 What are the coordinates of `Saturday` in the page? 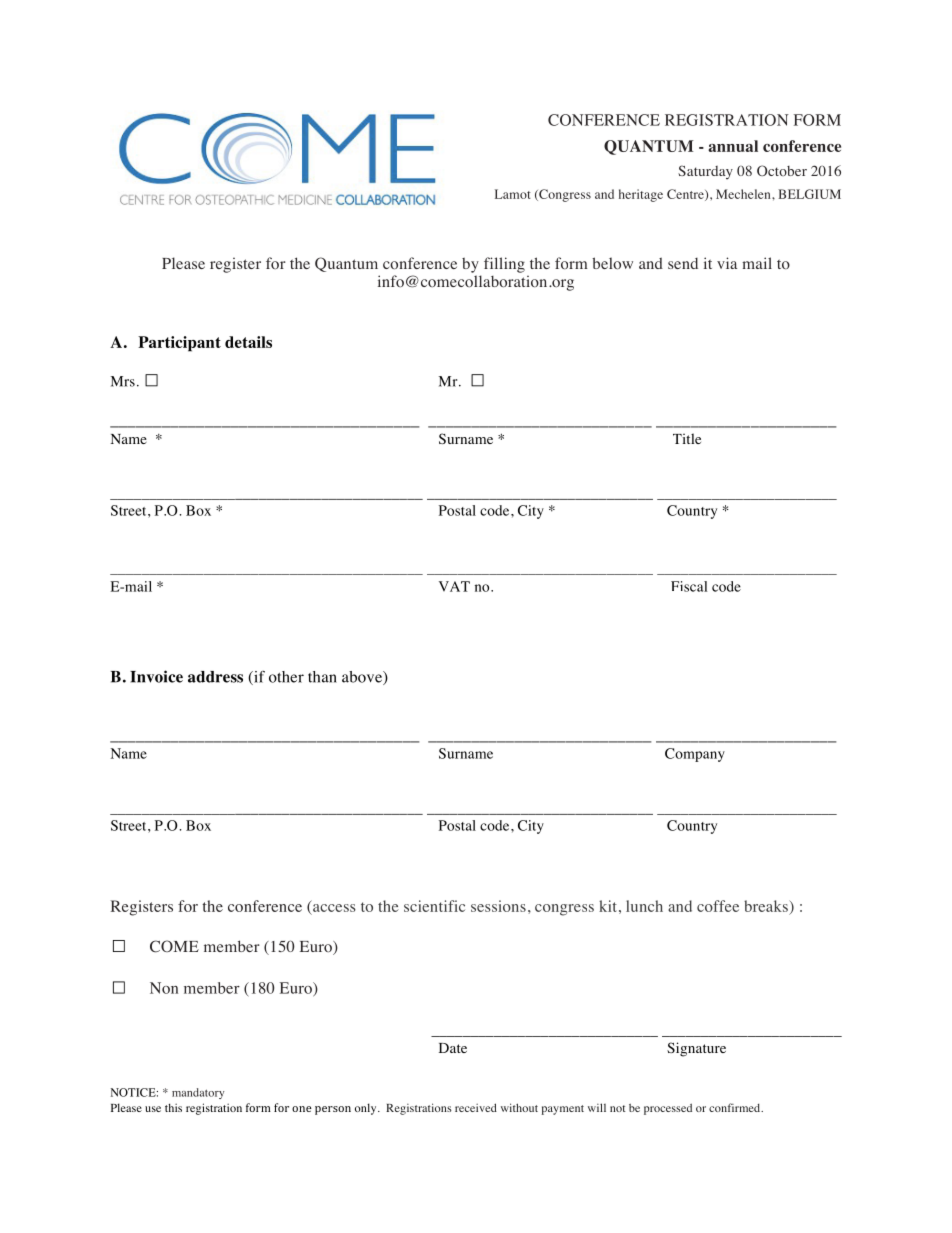 It's located at (705, 172).
